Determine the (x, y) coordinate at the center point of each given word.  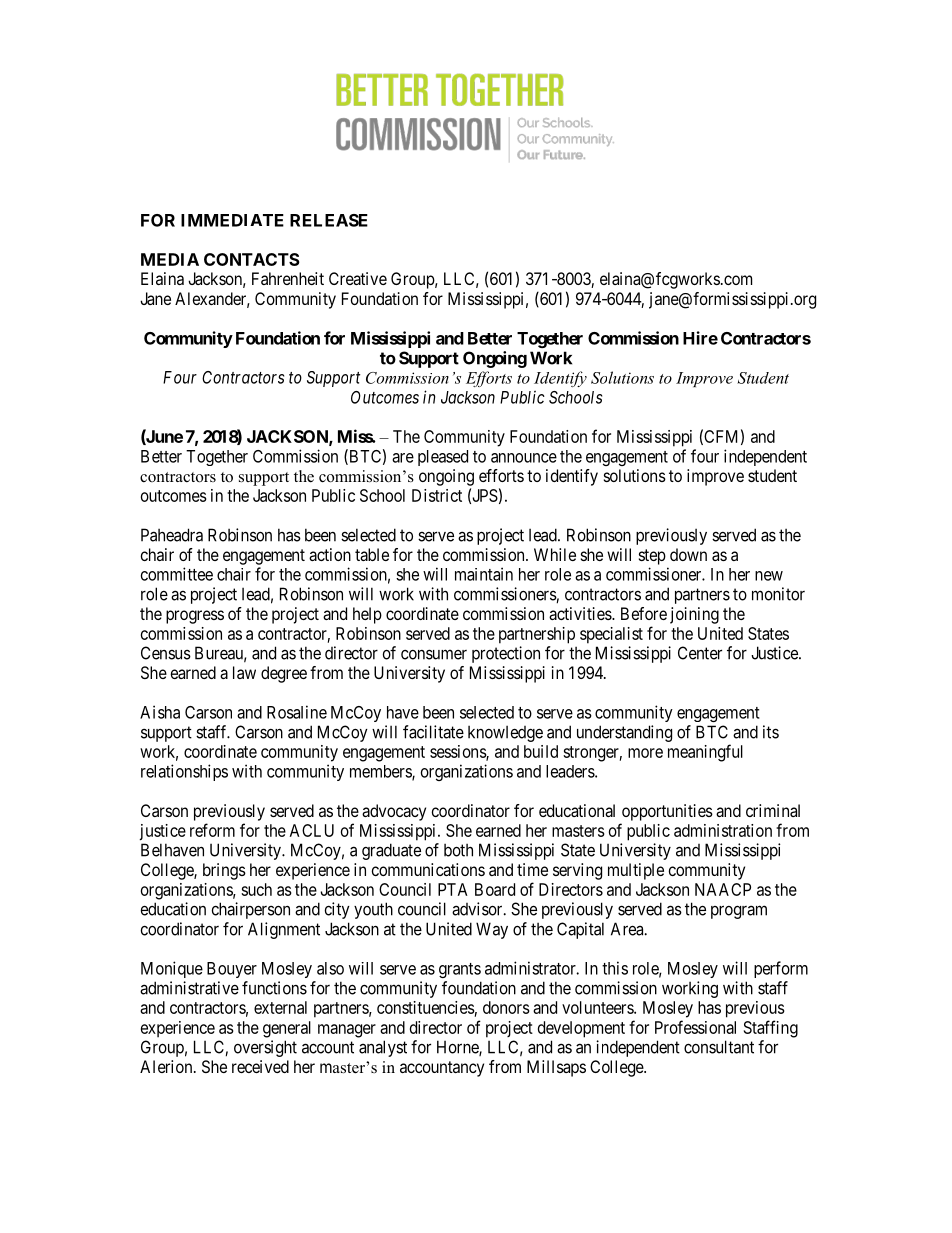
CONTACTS (252, 259)
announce (524, 458)
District (437, 495)
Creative (358, 278)
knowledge (505, 734)
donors (506, 1007)
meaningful (705, 753)
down (688, 554)
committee (177, 574)
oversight (265, 1048)
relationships (184, 772)
